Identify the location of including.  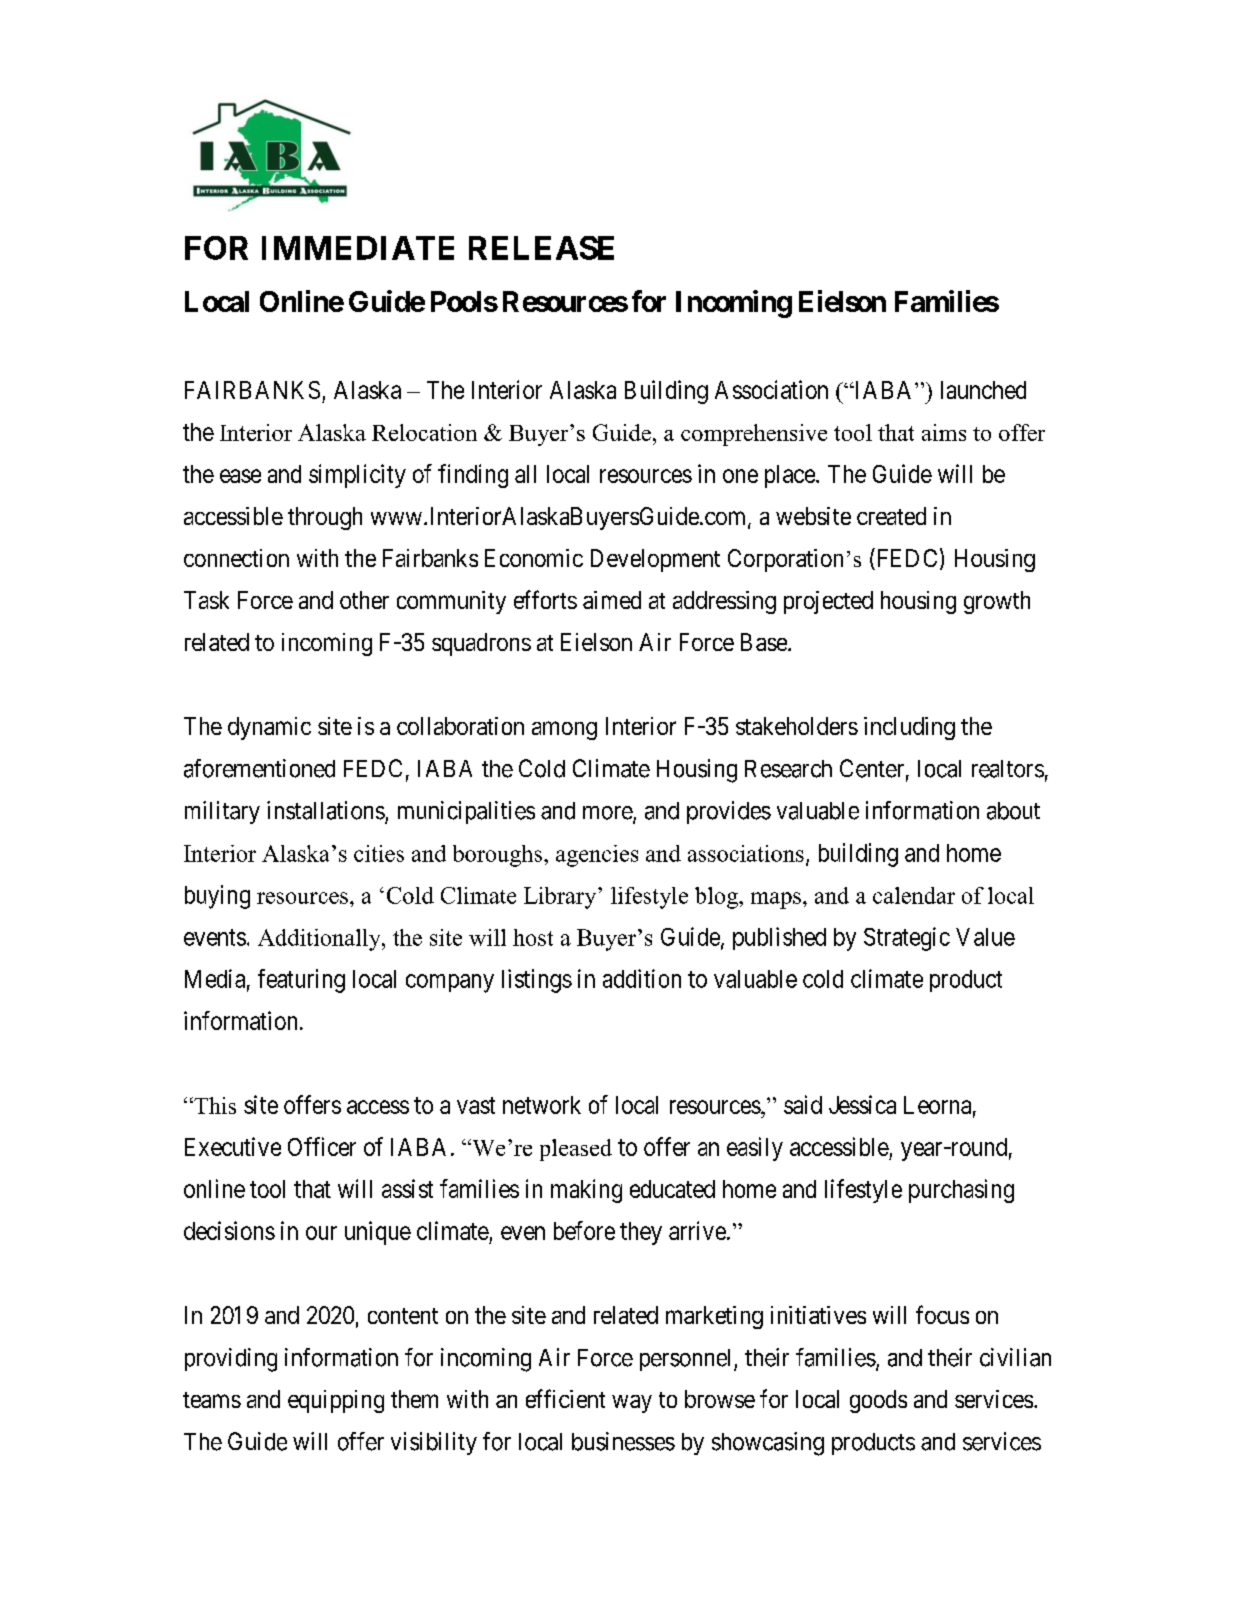
(909, 728).
